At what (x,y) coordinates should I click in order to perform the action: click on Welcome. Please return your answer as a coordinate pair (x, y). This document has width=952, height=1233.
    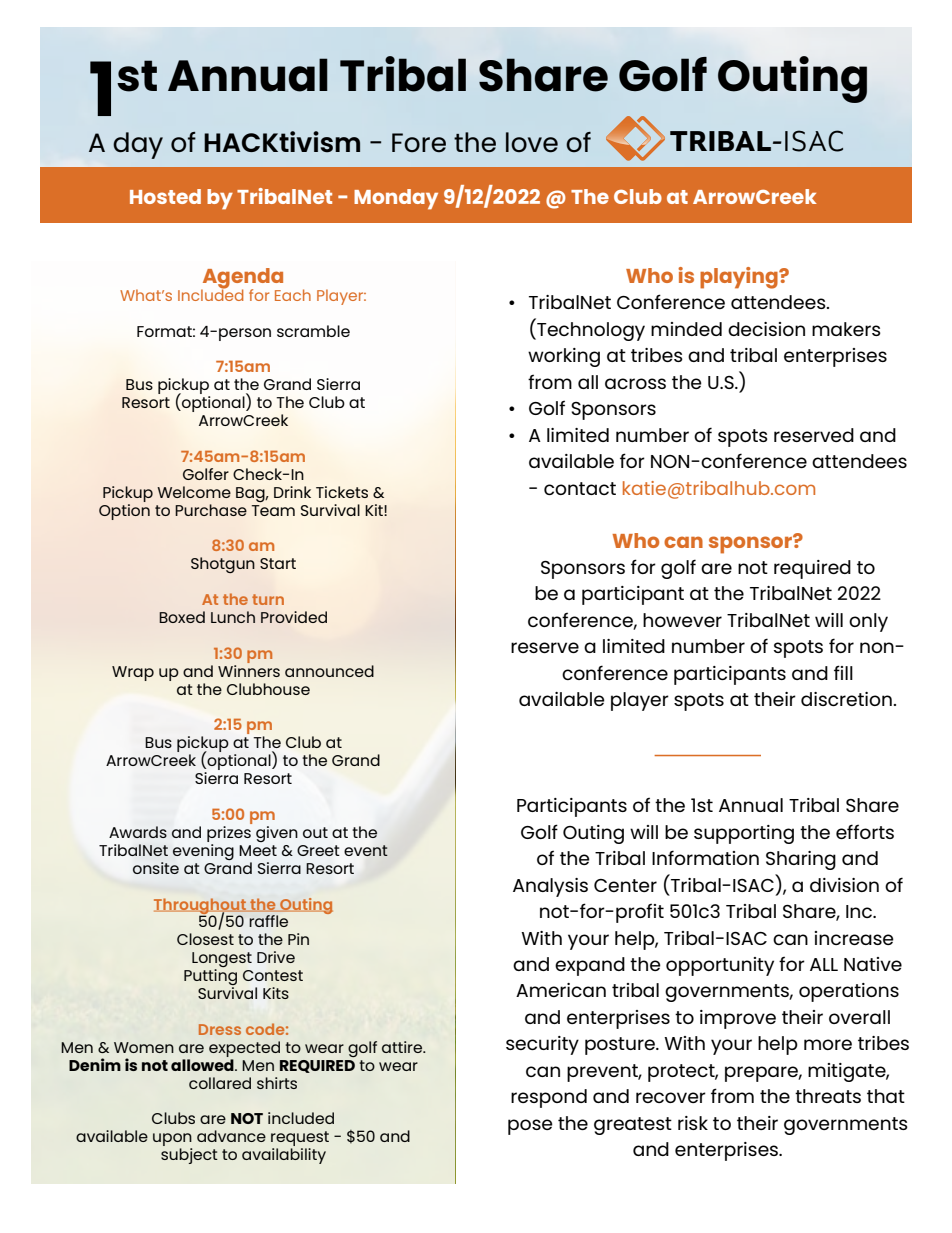
    Looking at the image, I should click on (194, 492).
